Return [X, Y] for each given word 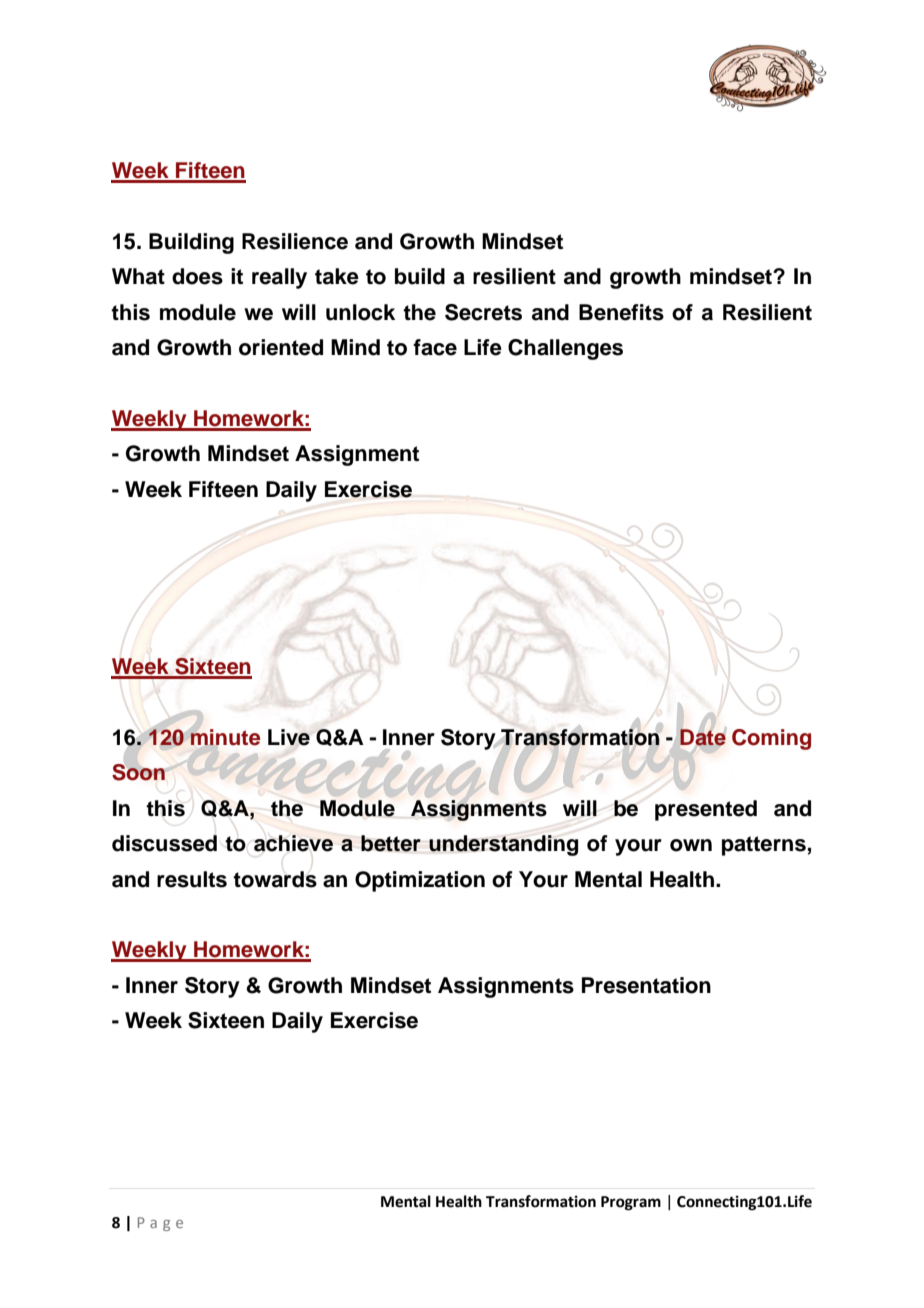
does [197, 276]
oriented [281, 347]
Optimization [420, 881]
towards [275, 879]
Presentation [646, 985]
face [435, 347]
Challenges [565, 349]
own [691, 845]
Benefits [621, 312]
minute [224, 737]
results [192, 879]
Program [631, 1203]
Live [289, 737]
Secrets [483, 312]
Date [703, 737]
